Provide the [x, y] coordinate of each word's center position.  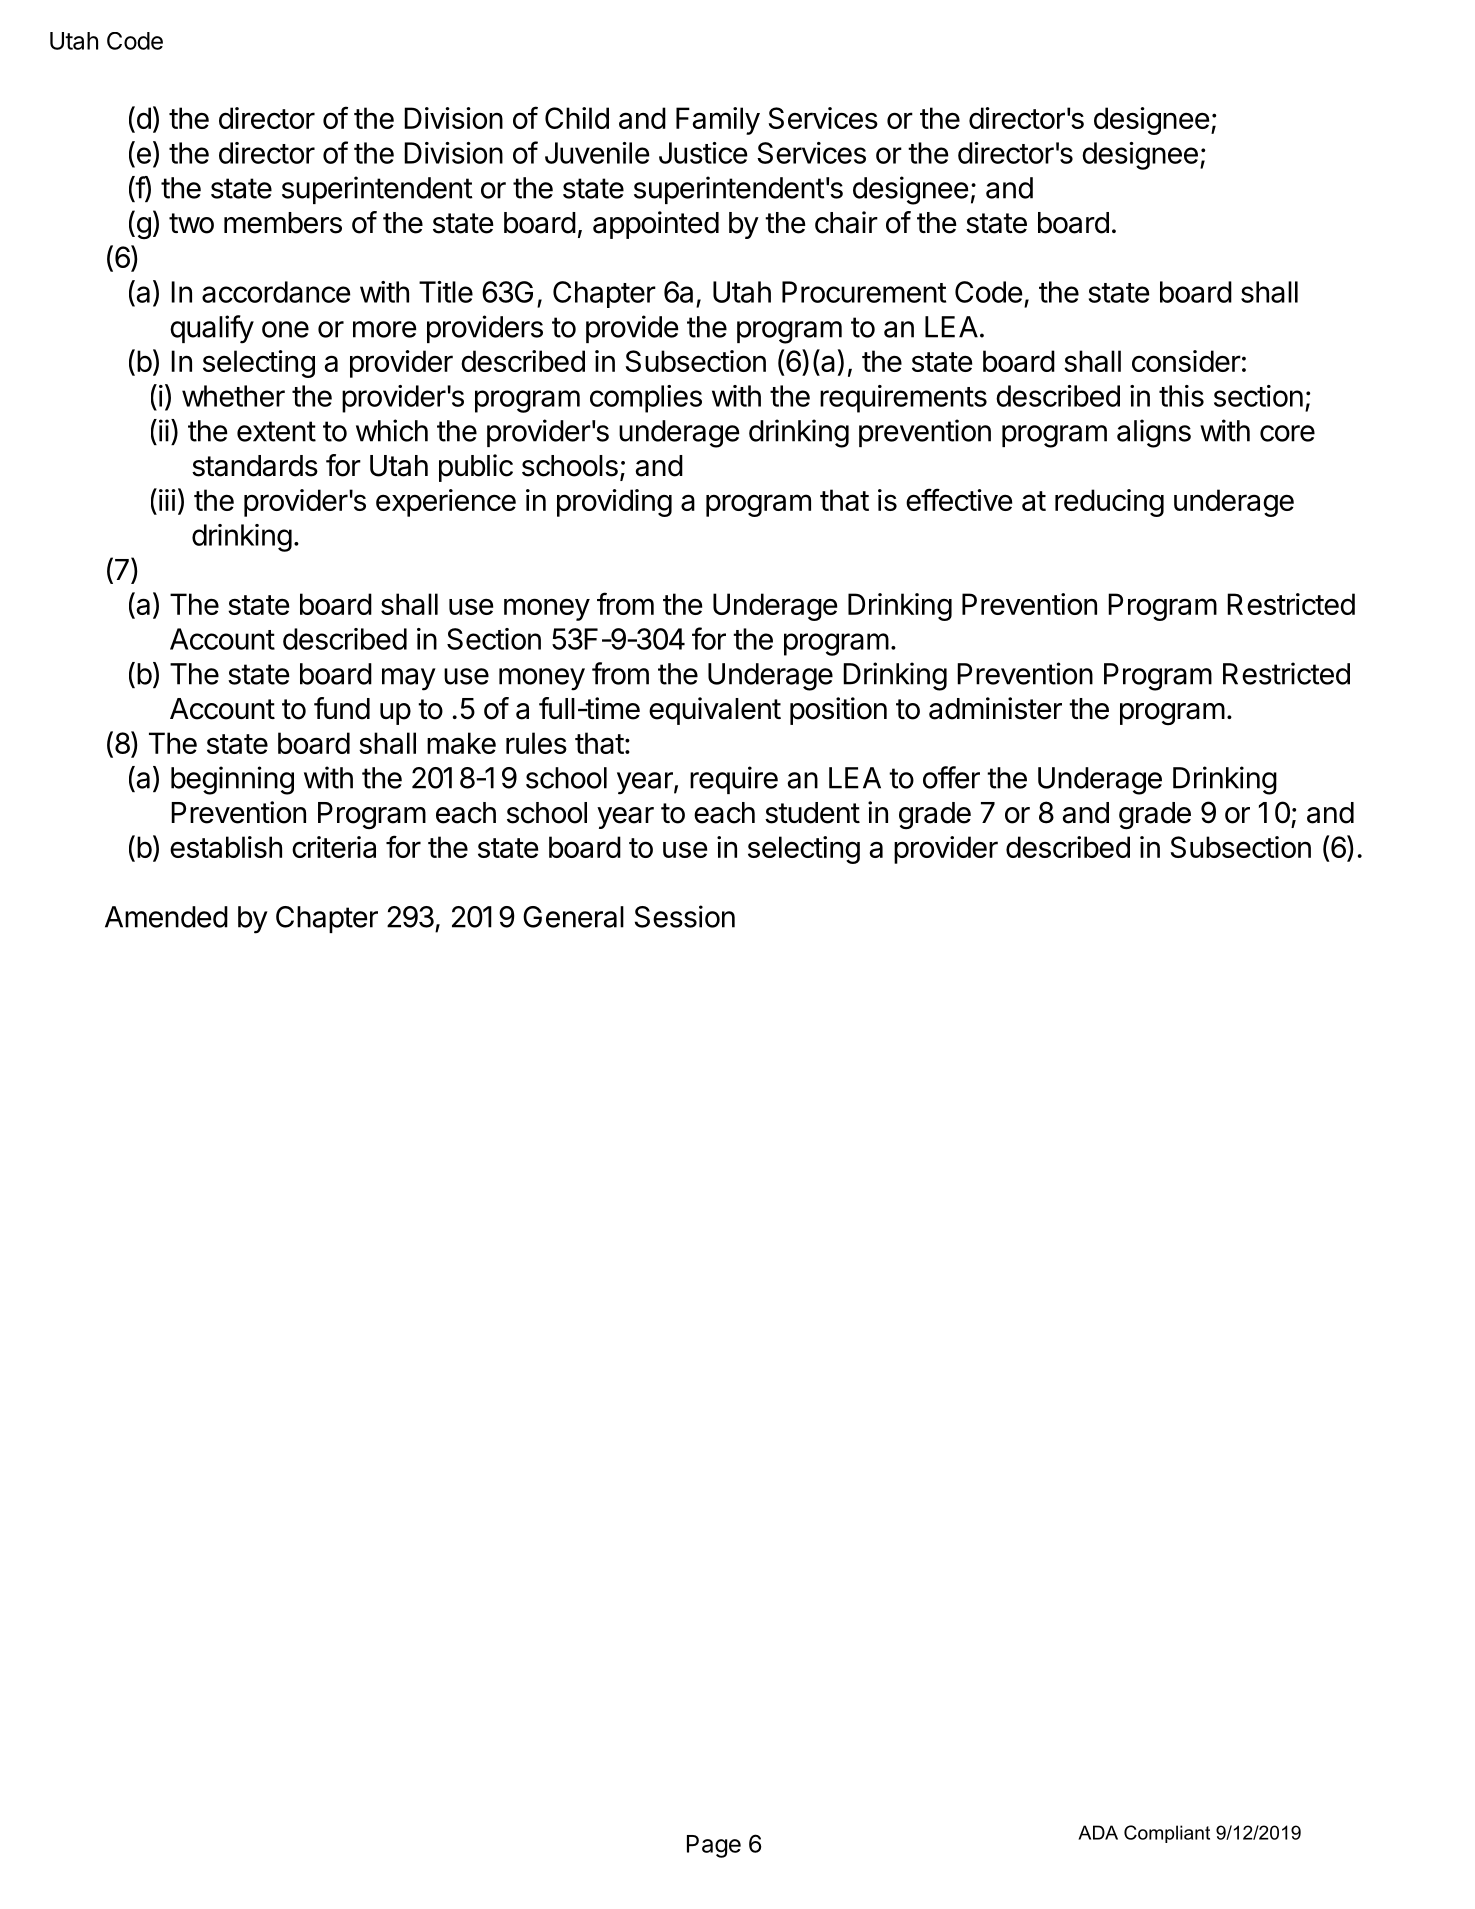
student [812, 813]
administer [995, 708]
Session [685, 916]
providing [614, 503]
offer [951, 777]
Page [714, 1846]
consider [1186, 361]
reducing [1109, 503]
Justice [703, 153]
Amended [166, 917]
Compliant [1167, 1834]
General [573, 917]
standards [255, 466]
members [283, 223]
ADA [1098, 1832]
